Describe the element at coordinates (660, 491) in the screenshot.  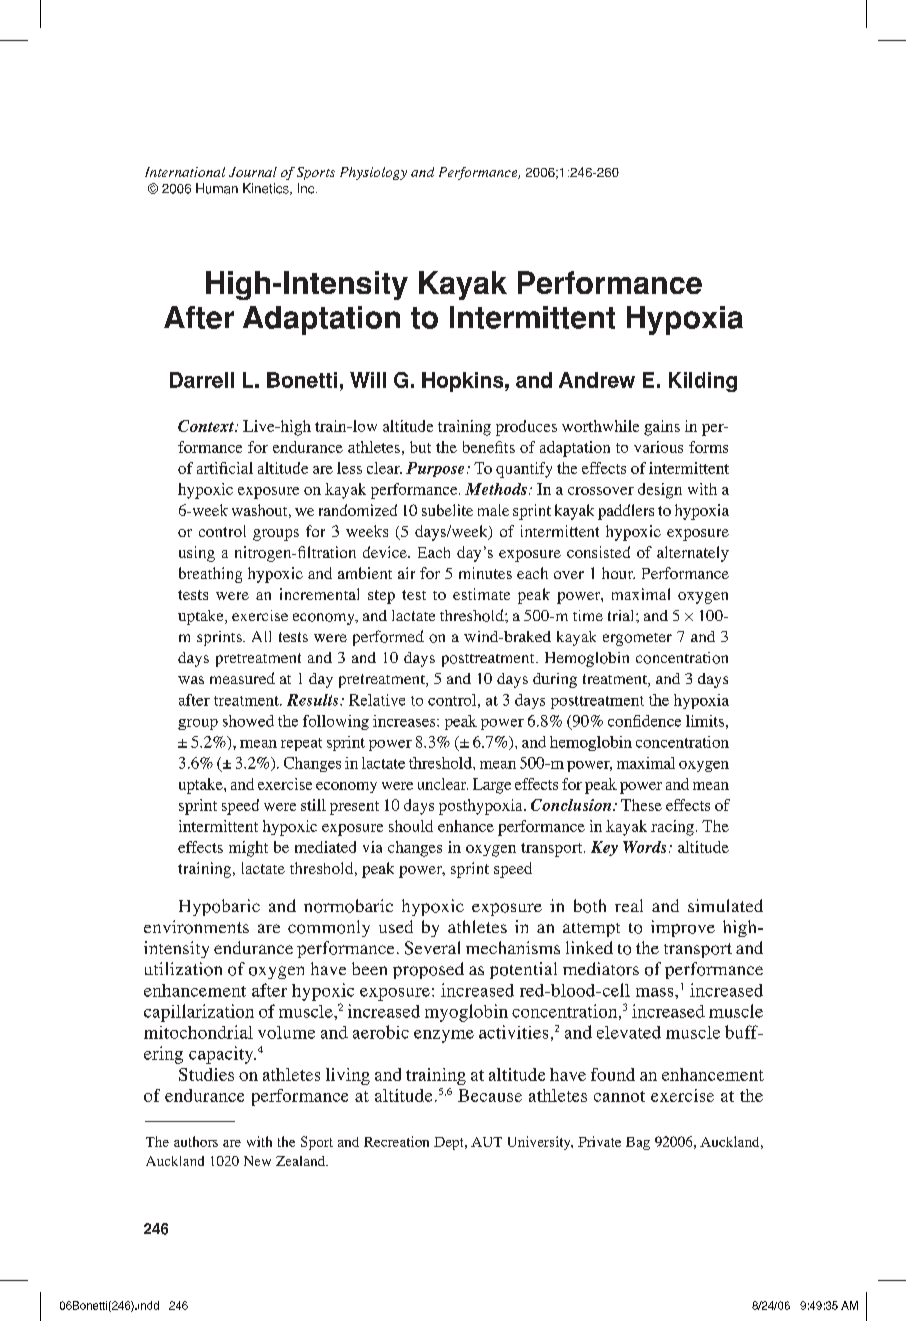
I see `design` at that location.
